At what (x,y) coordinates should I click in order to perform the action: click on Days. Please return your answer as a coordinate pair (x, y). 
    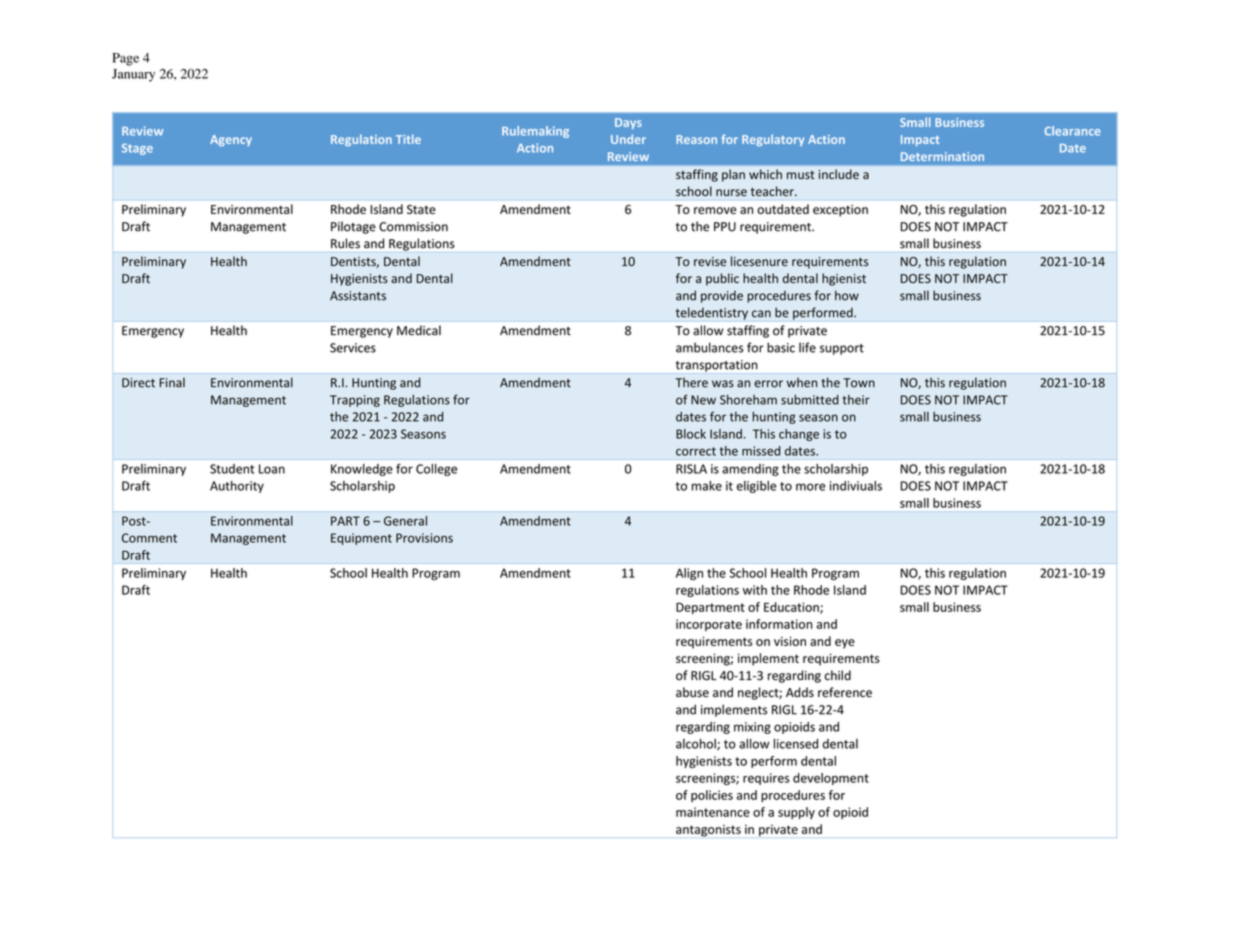
    Looking at the image, I should click on (628, 123).
